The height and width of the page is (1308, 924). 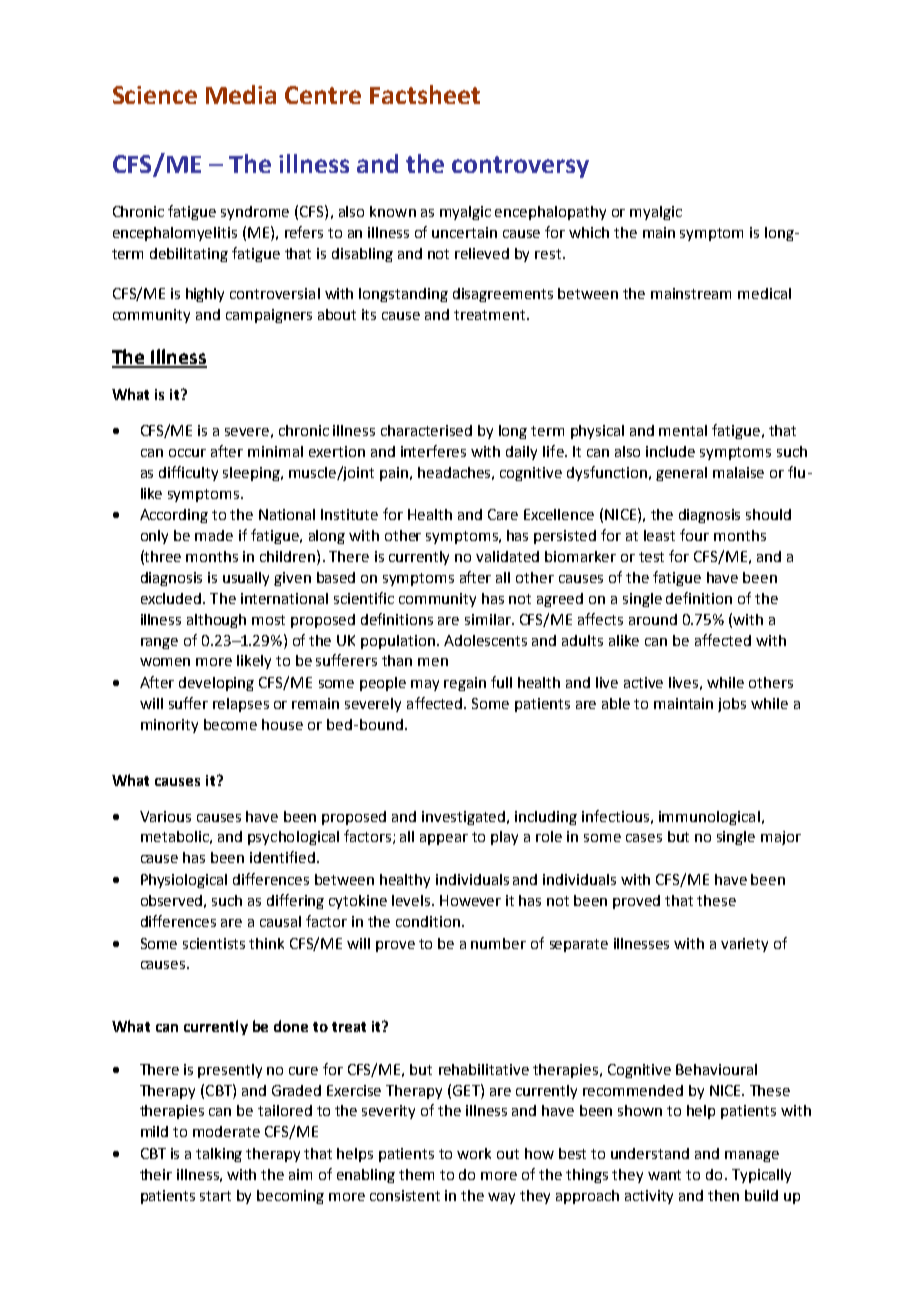 What do you see at coordinates (241, 94) in the page?
I see `Media` at bounding box center [241, 94].
